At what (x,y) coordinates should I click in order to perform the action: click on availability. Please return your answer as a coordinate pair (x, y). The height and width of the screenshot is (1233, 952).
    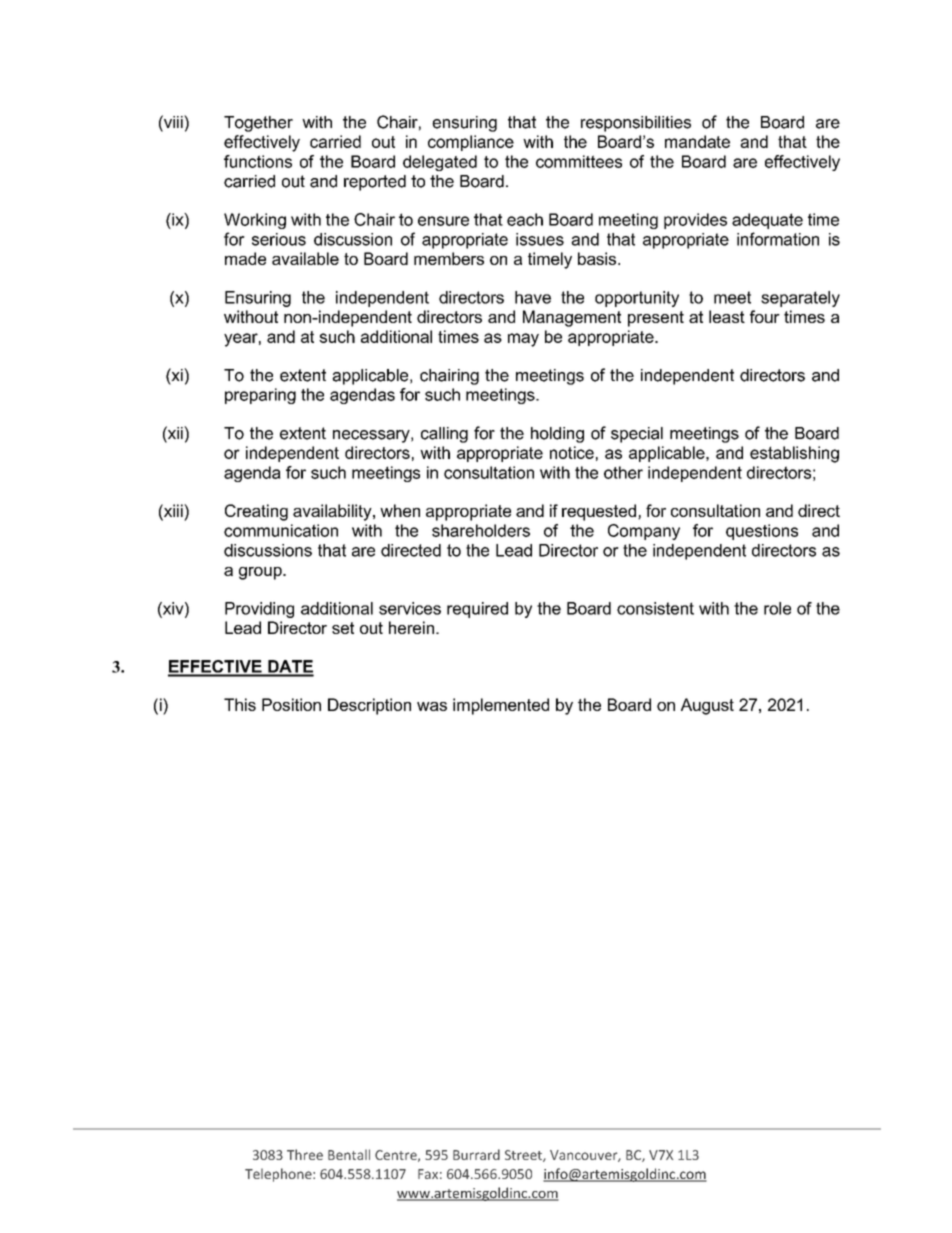
    Looking at the image, I should click on (333, 512).
